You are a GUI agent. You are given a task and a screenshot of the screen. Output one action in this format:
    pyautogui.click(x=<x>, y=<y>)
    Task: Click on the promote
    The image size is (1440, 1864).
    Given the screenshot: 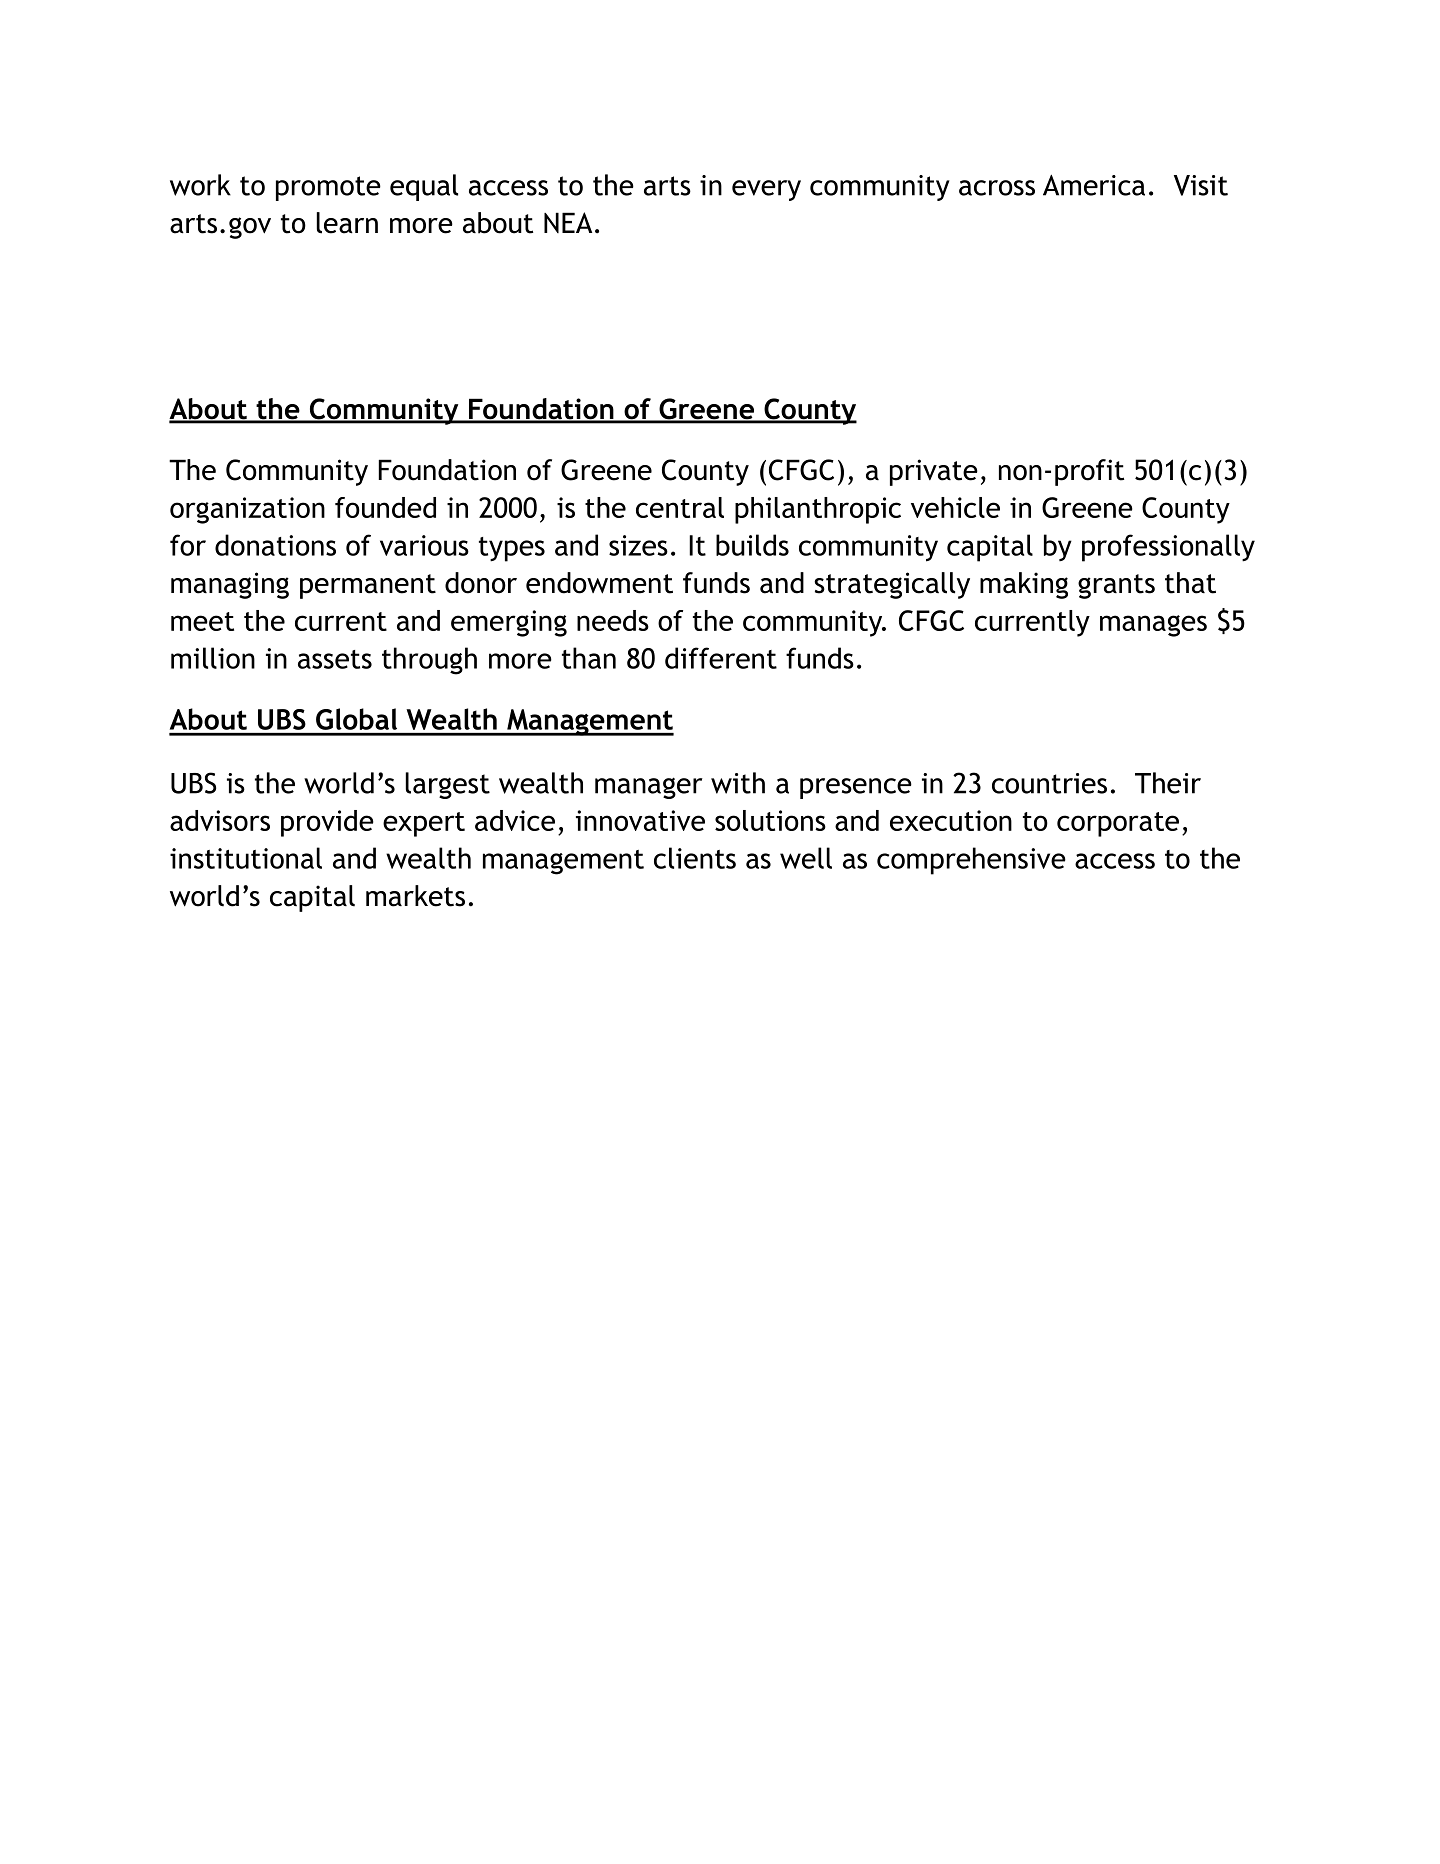 What is the action you would take?
    pyautogui.click(x=328, y=188)
